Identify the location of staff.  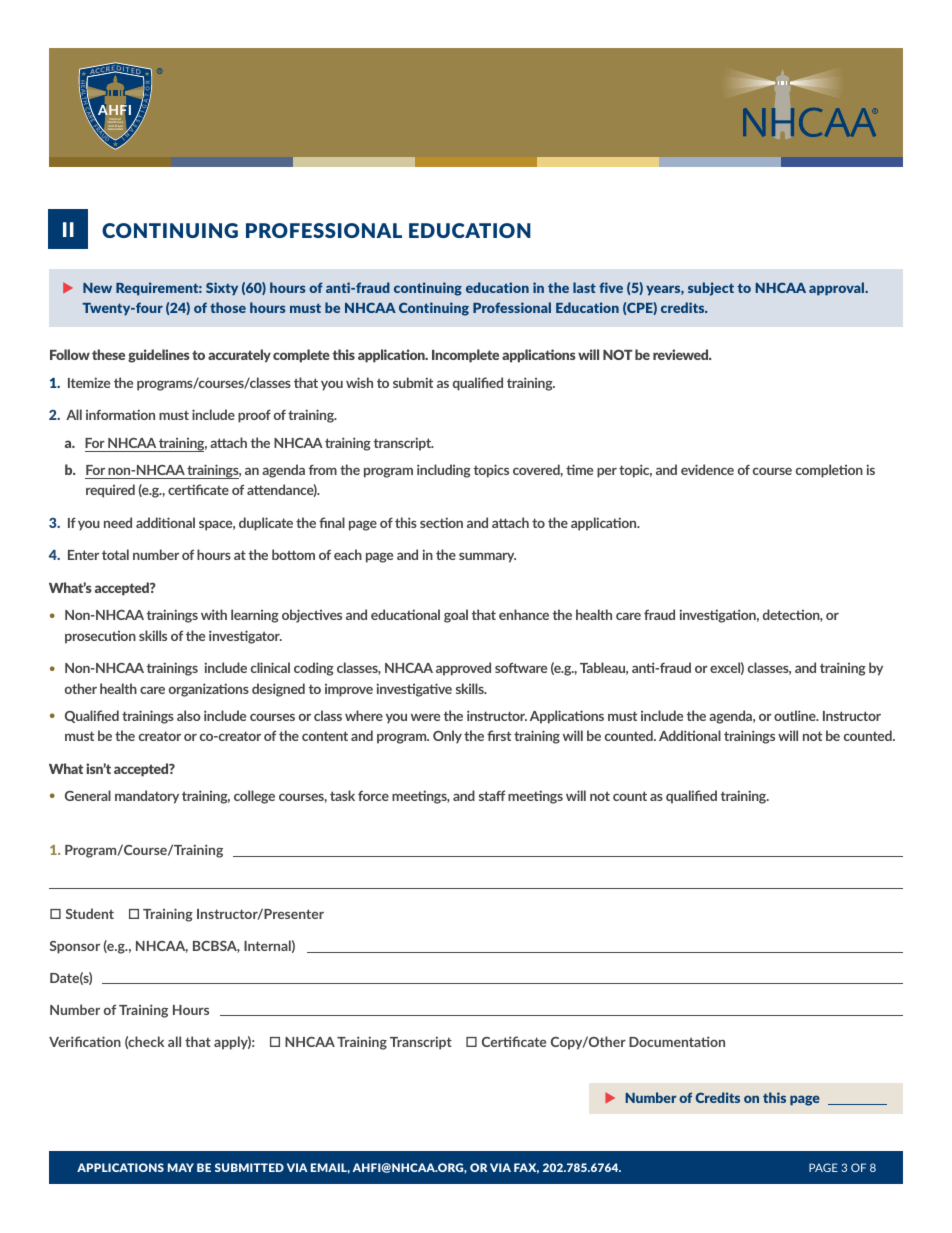
(492, 795).
